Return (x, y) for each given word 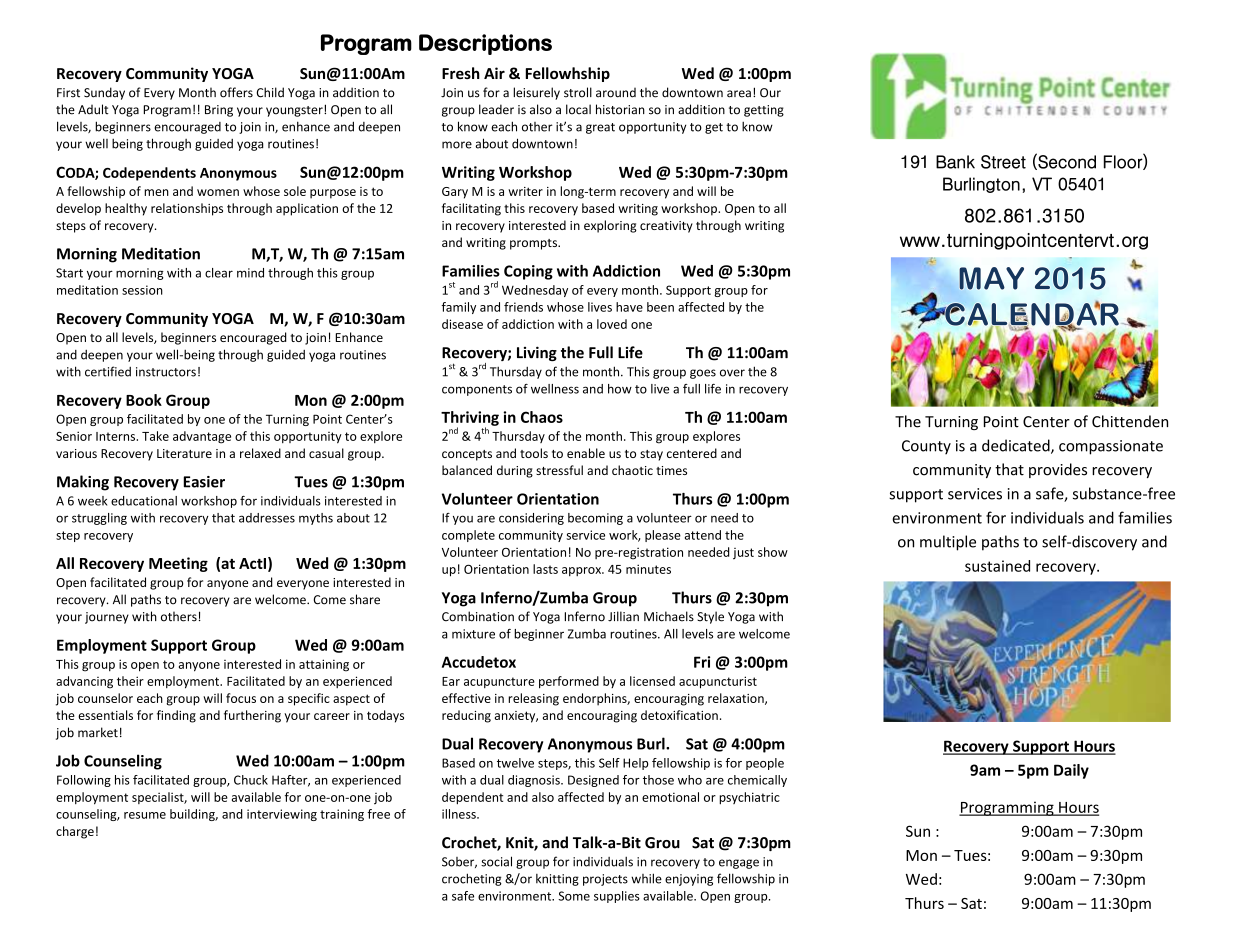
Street (1003, 162)
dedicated (1017, 446)
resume (145, 815)
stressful (559, 470)
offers (236, 92)
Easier (204, 482)
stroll (578, 92)
